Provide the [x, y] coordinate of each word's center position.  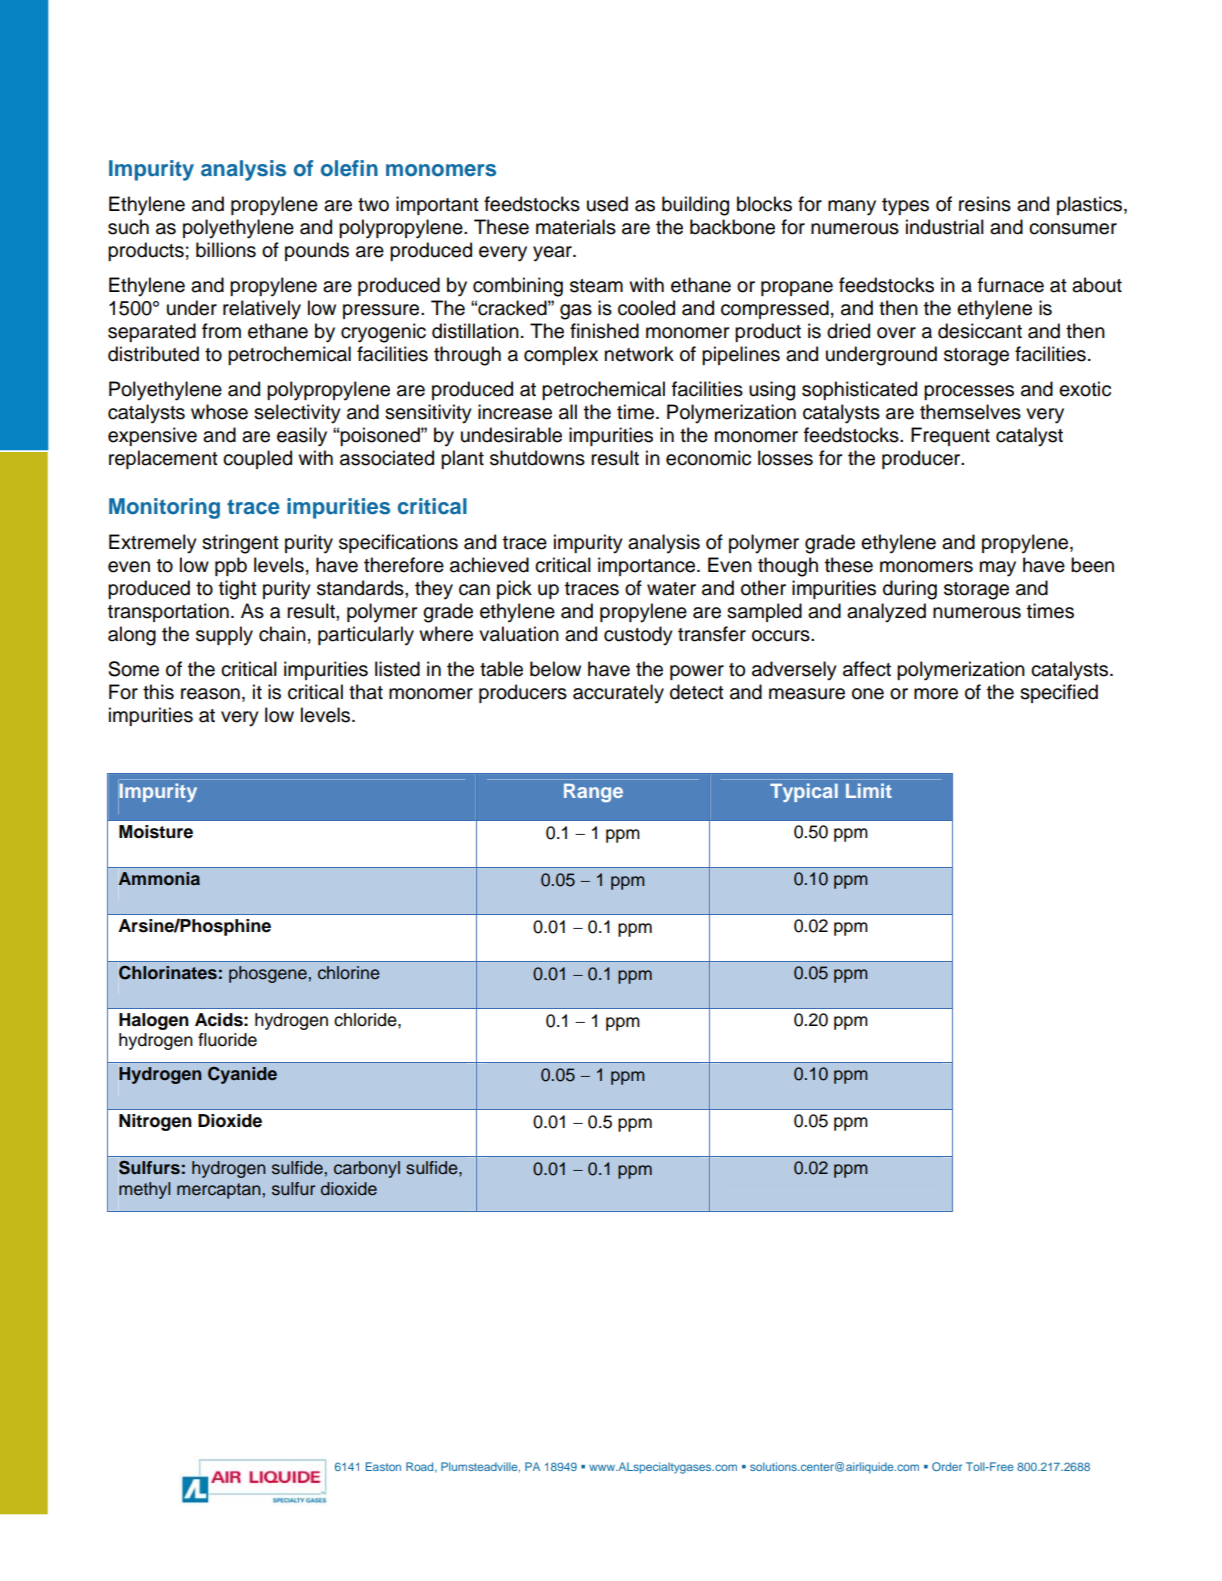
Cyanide [242, 1075]
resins [985, 204]
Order [947, 1466]
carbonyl [367, 1169]
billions [226, 250]
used [607, 204]
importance [648, 566]
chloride [366, 1020]
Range [593, 793]
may [998, 569]
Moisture [156, 832]
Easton [383, 1466]
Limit [869, 790]
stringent [240, 544]
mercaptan [218, 1191]
